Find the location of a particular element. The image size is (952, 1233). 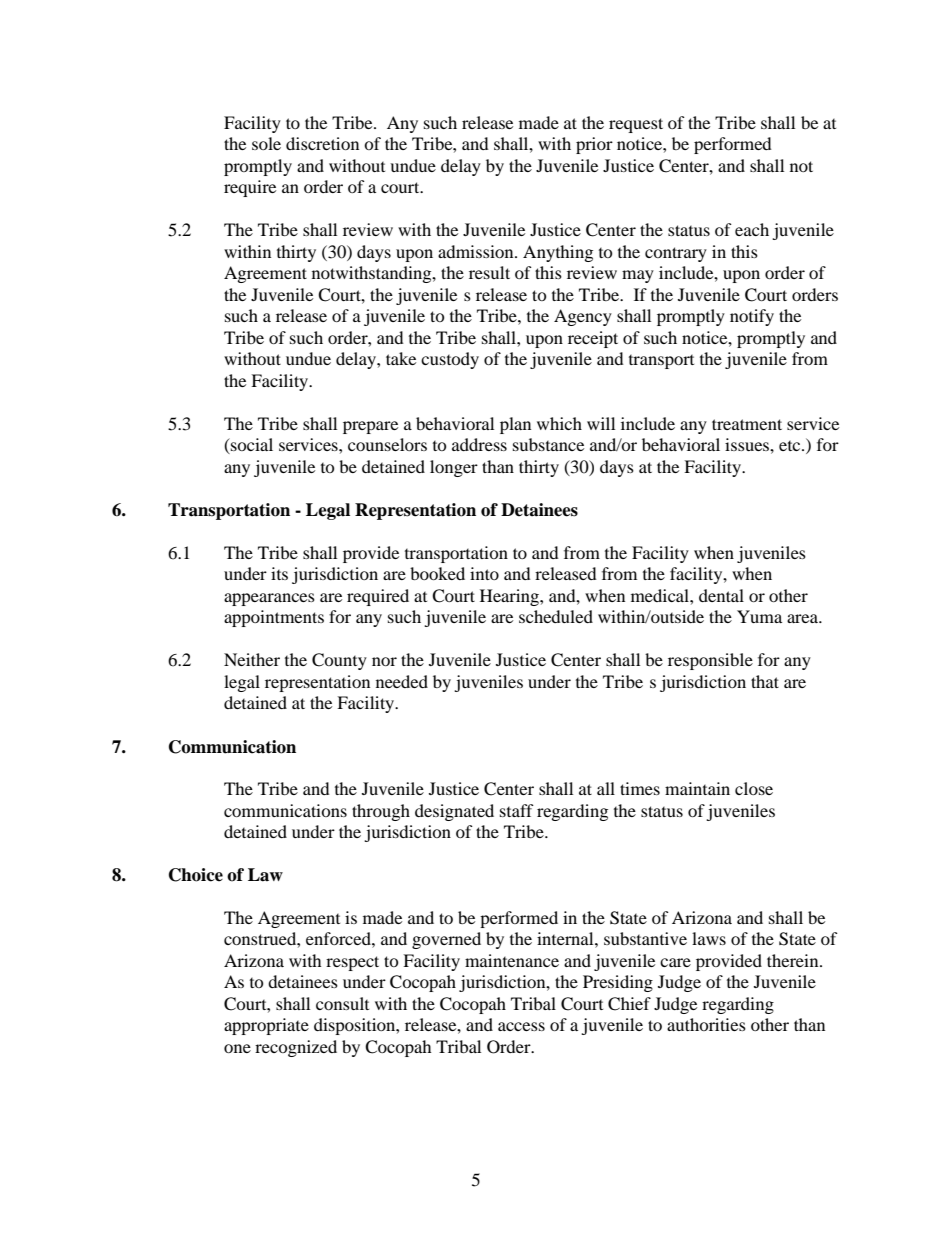

into is located at coordinates (484, 573).
